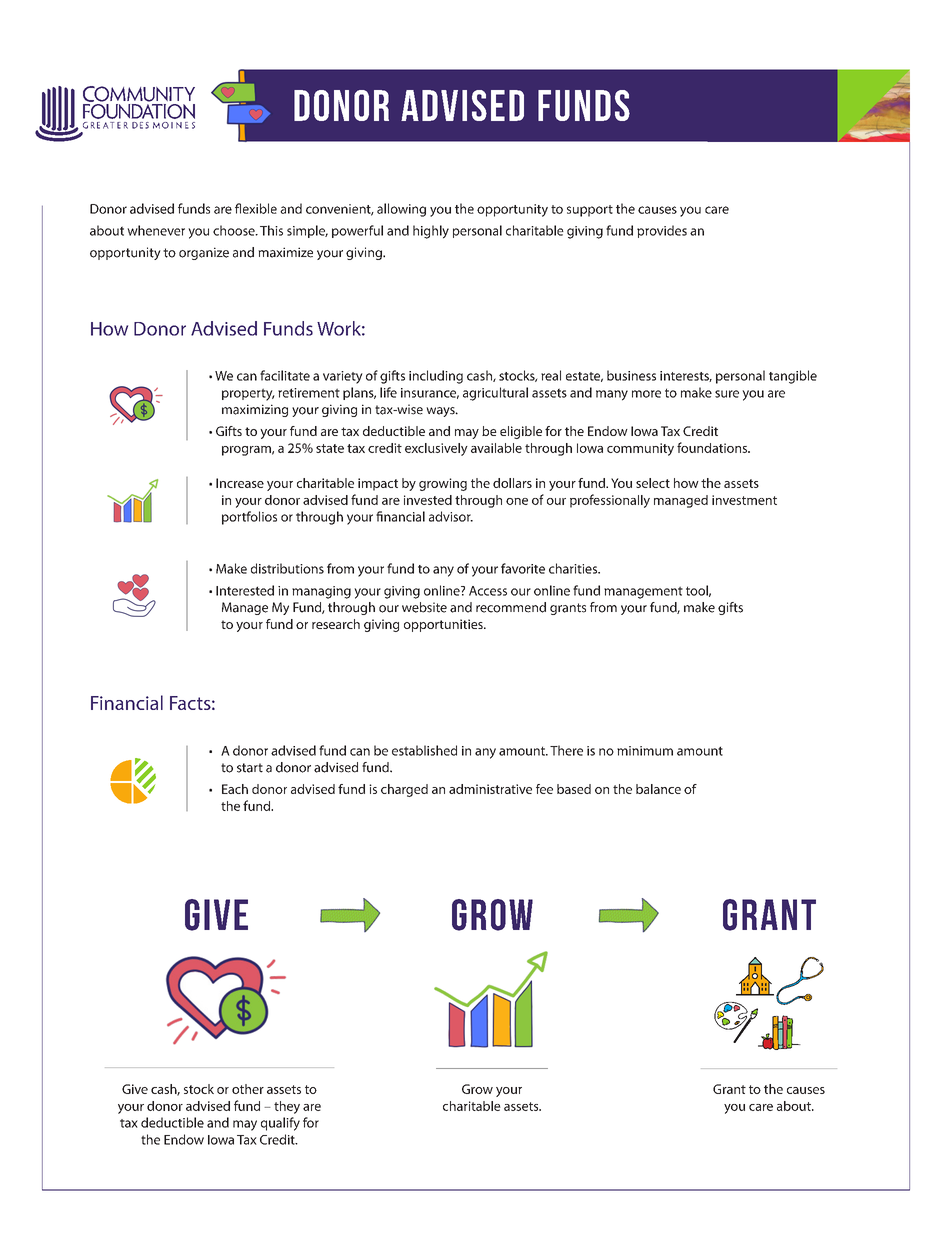  I want to click on balance, so click(658, 789).
